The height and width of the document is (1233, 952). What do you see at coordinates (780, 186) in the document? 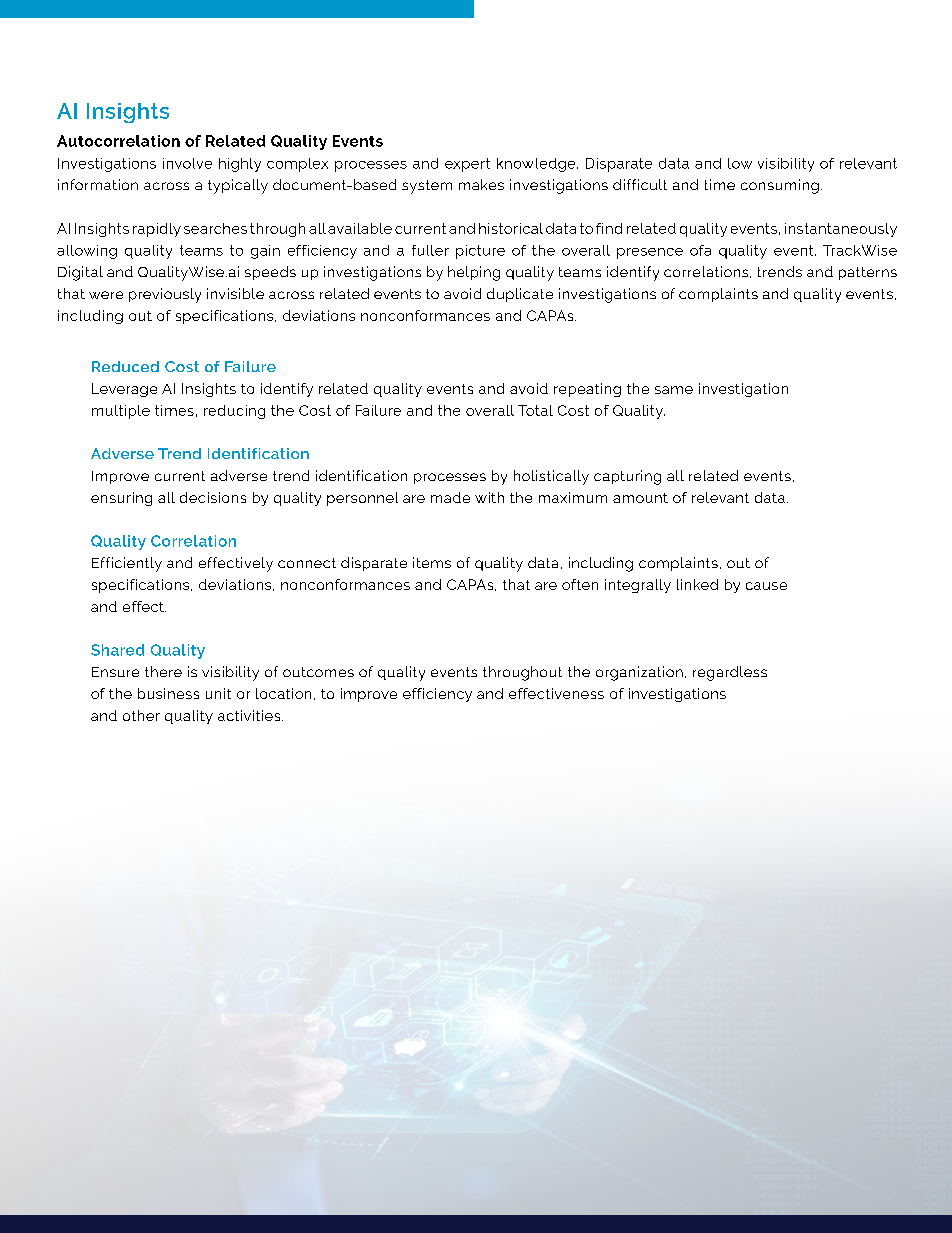
I see `consuming` at bounding box center [780, 186].
